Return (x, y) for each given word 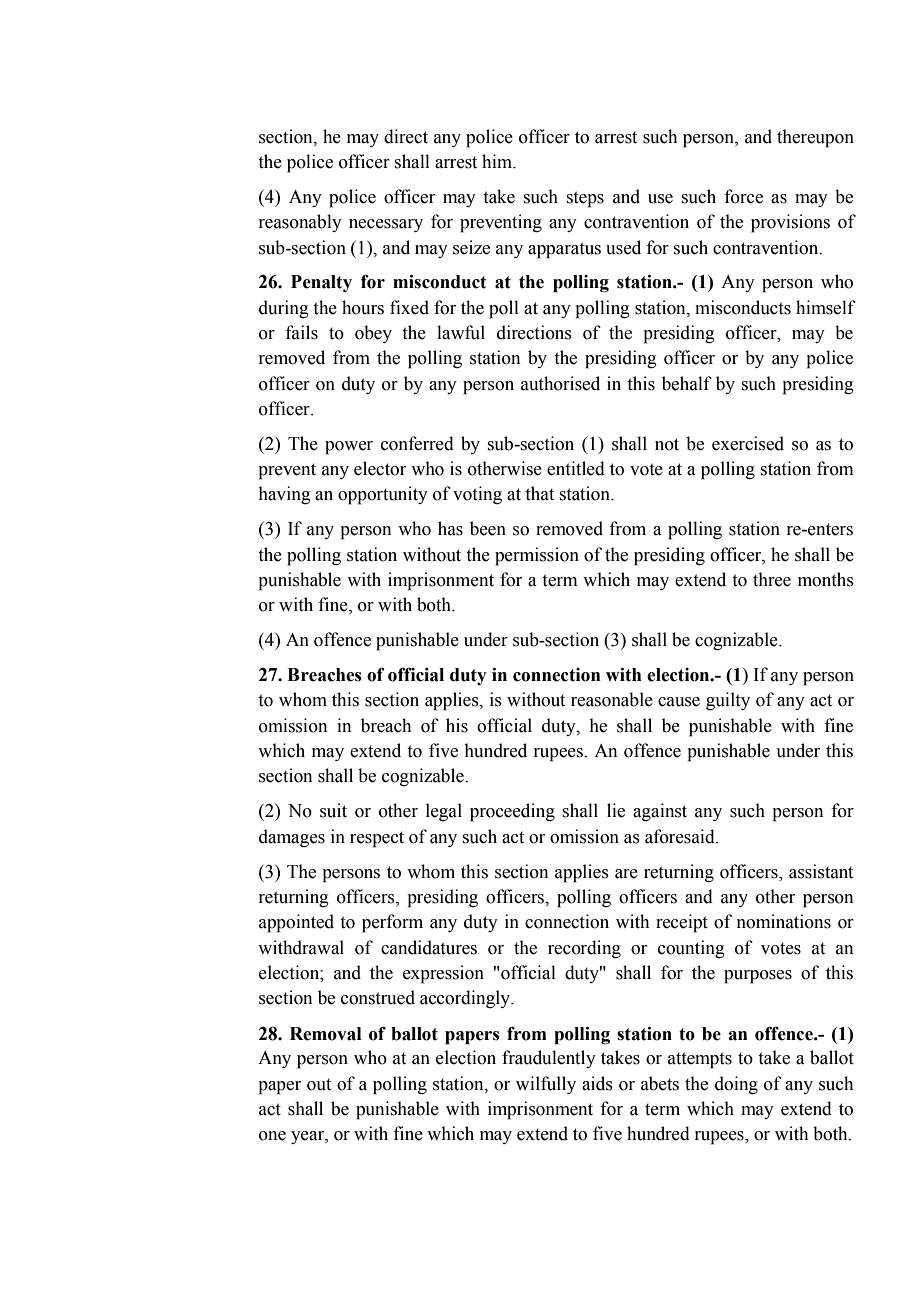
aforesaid (681, 836)
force (743, 196)
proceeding (512, 812)
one (272, 1136)
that (539, 493)
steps (585, 199)
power (349, 448)
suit (333, 810)
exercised (748, 443)
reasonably (300, 223)
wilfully (546, 1085)
